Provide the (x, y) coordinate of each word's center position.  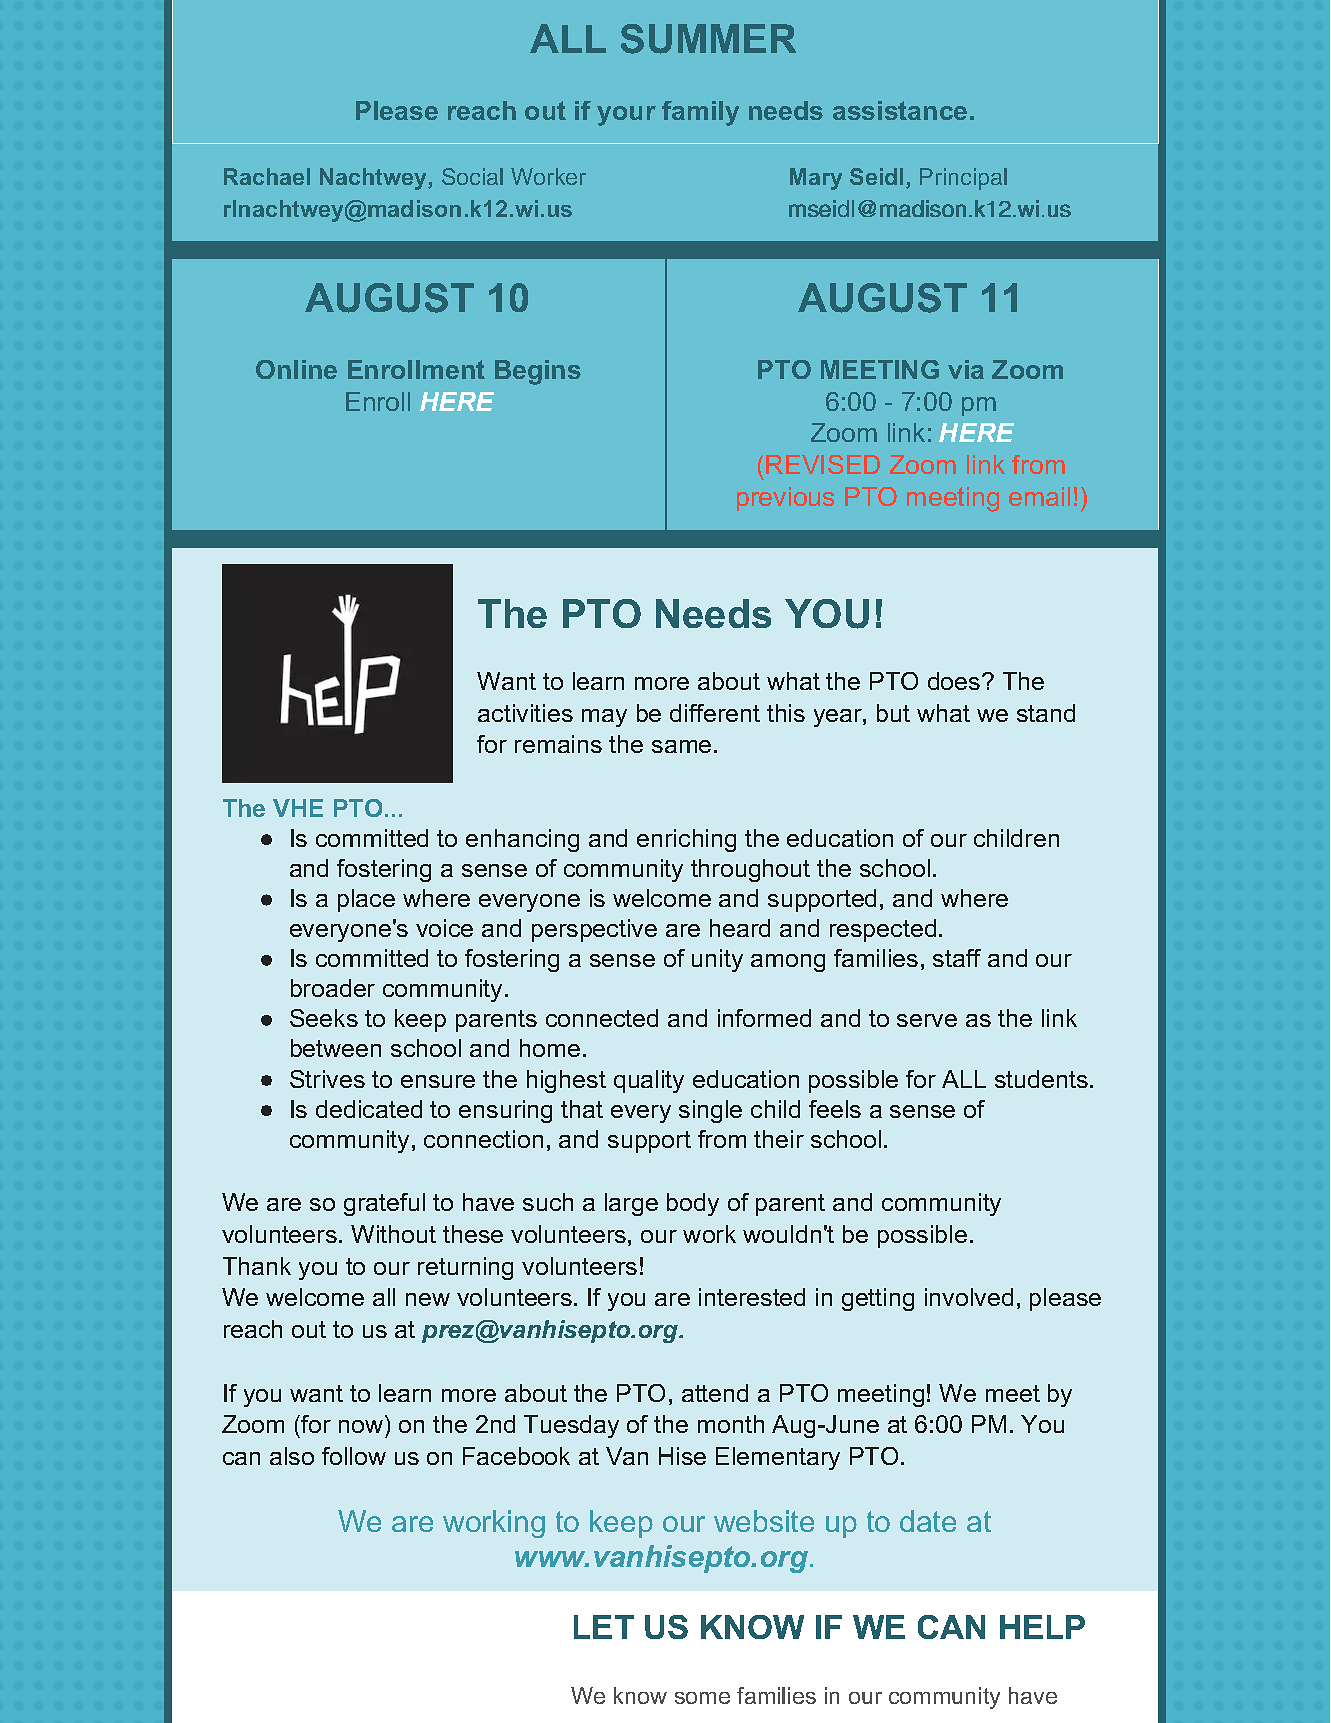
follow (354, 1456)
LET (604, 1627)
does (955, 681)
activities (525, 713)
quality (649, 1081)
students (1041, 1079)
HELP (1042, 1627)
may (604, 718)
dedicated (369, 1109)
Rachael (267, 176)
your (626, 116)
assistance (900, 110)
